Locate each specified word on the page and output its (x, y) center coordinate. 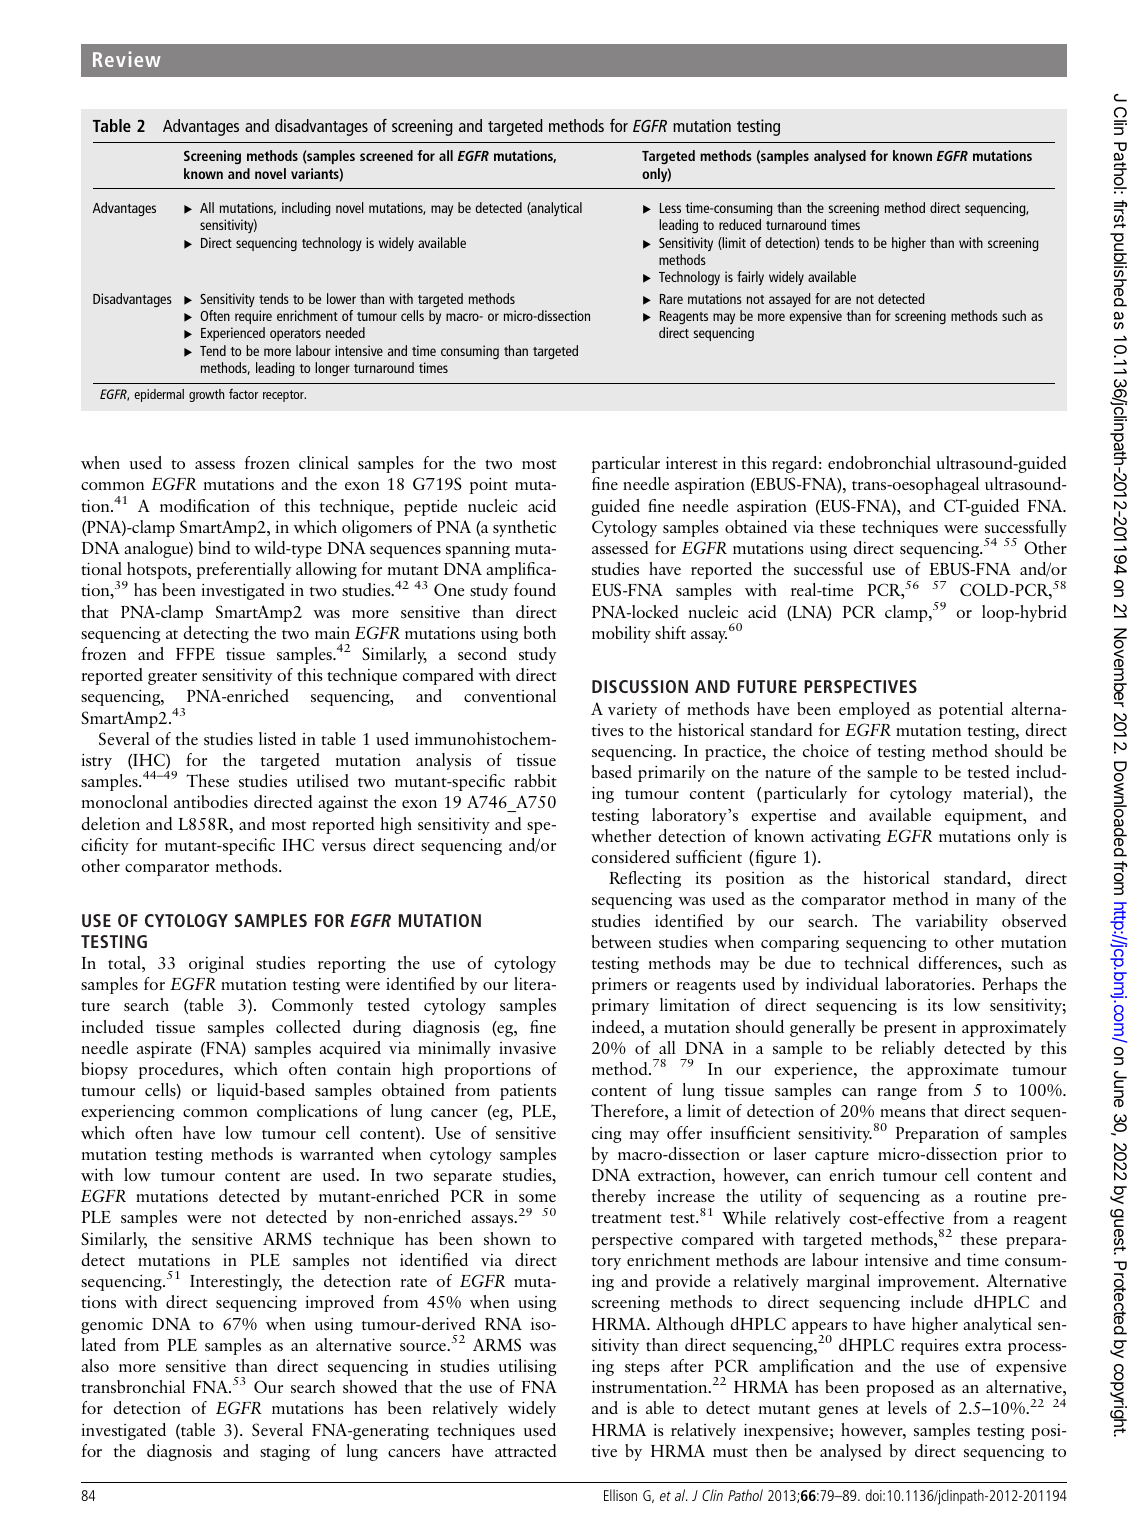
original (216, 964)
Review (127, 59)
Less (670, 208)
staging (285, 1453)
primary (620, 1007)
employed (874, 710)
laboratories (929, 983)
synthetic (524, 528)
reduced (740, 224)
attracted (526, 1450)
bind (215, 547)
